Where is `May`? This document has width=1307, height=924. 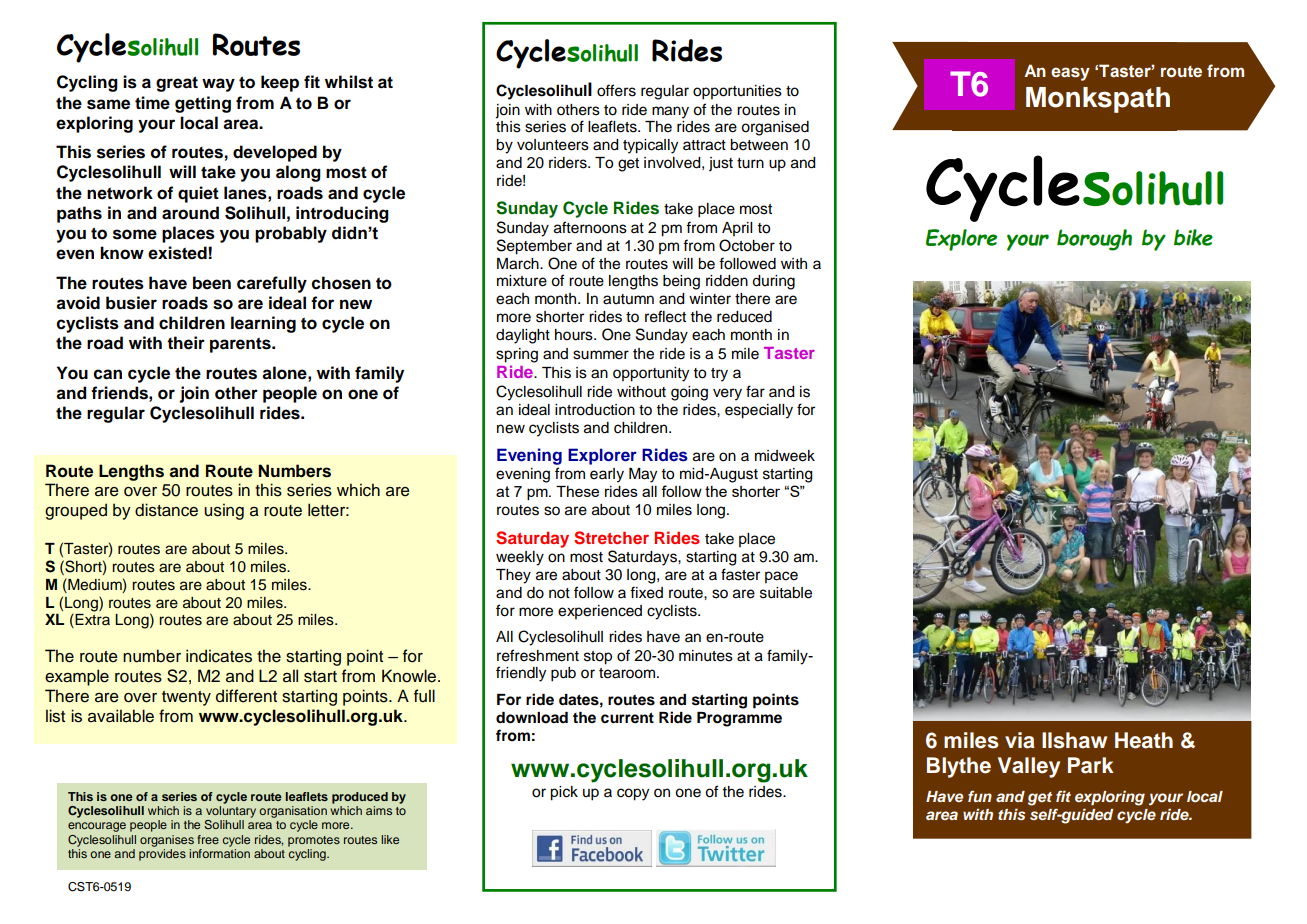
May is located at coordinates (643, 475).
